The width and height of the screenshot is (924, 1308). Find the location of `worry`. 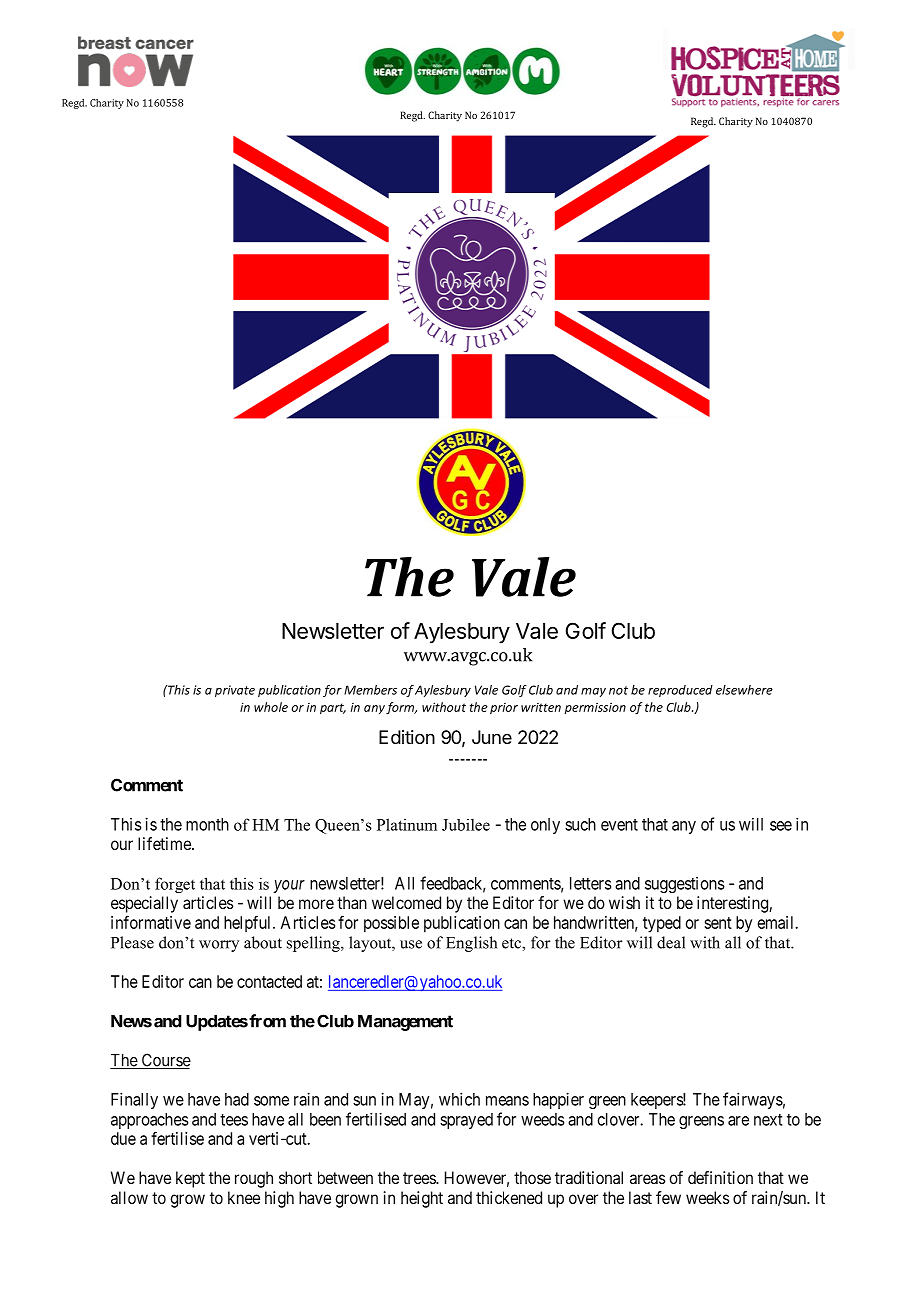

worry is located at coordinates (219, 946).
